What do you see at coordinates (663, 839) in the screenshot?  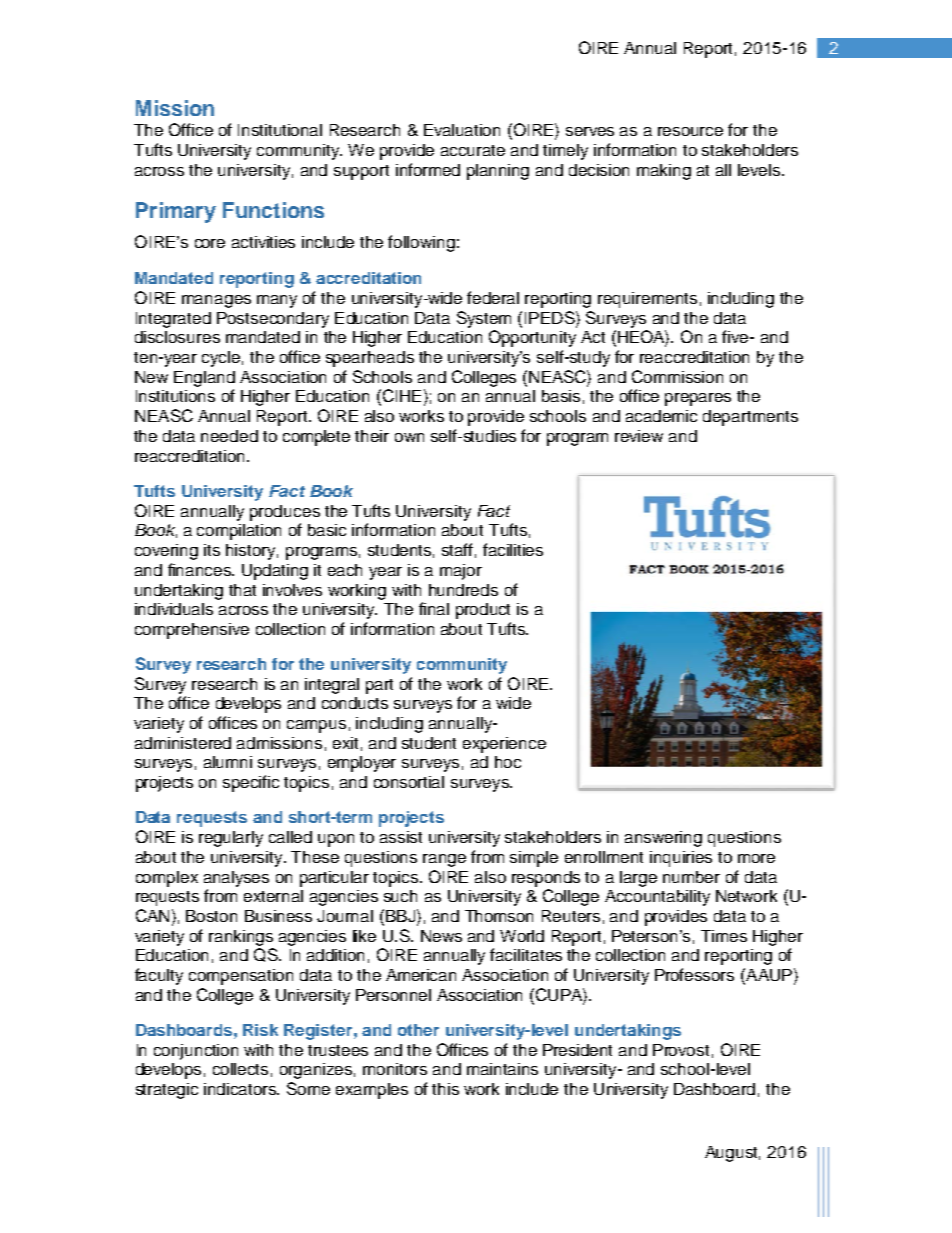 I see `answering` at bounding box center [663, 839].
